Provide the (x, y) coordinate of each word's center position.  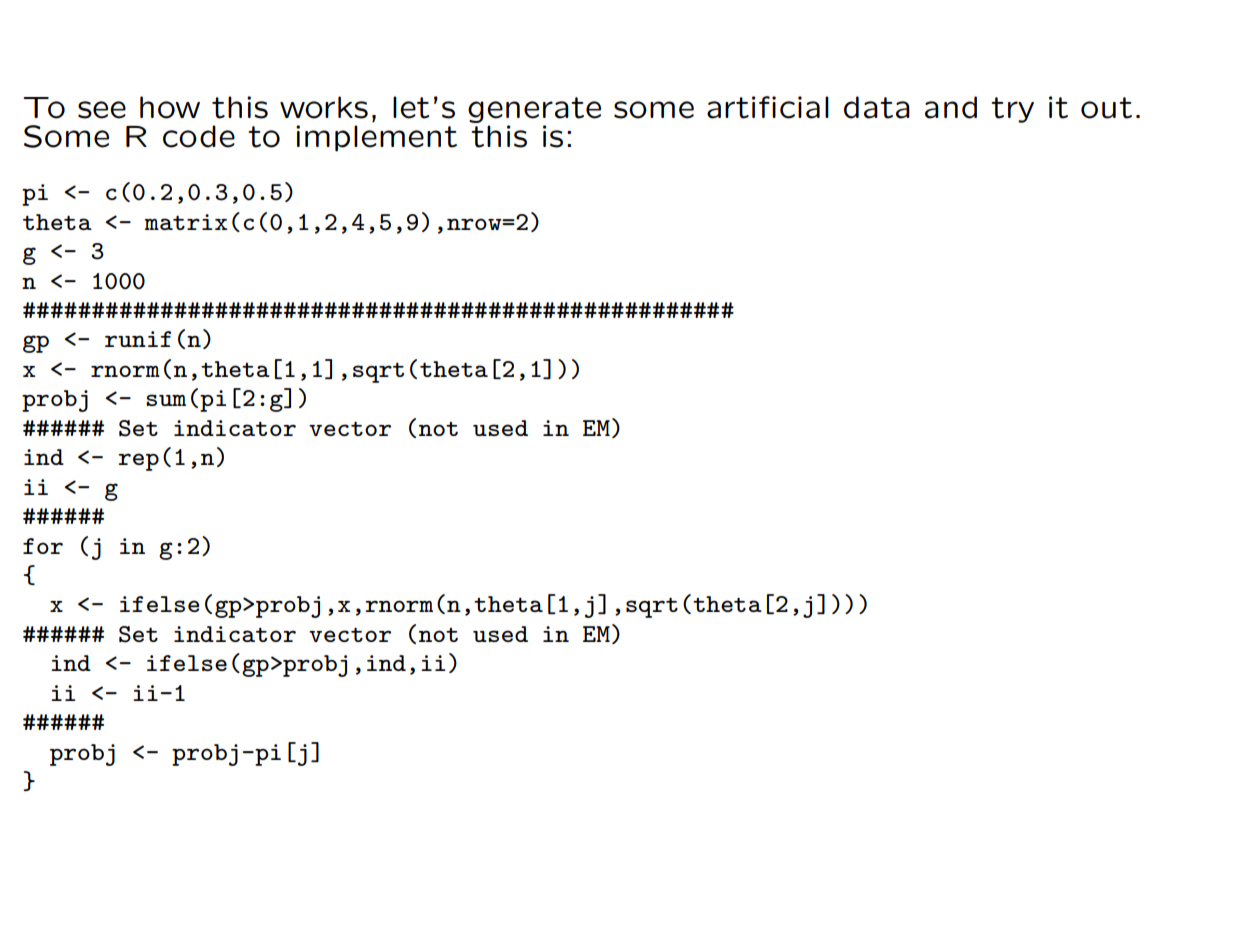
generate (534, 110)
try (1012, 110)
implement (376, 138)
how (170, 107)
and (951, 107)
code (199, 136)
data (877, 107)
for (43, 546)
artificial (768, 107)
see (102, 110)
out (1106, 108)
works (324, 107)
